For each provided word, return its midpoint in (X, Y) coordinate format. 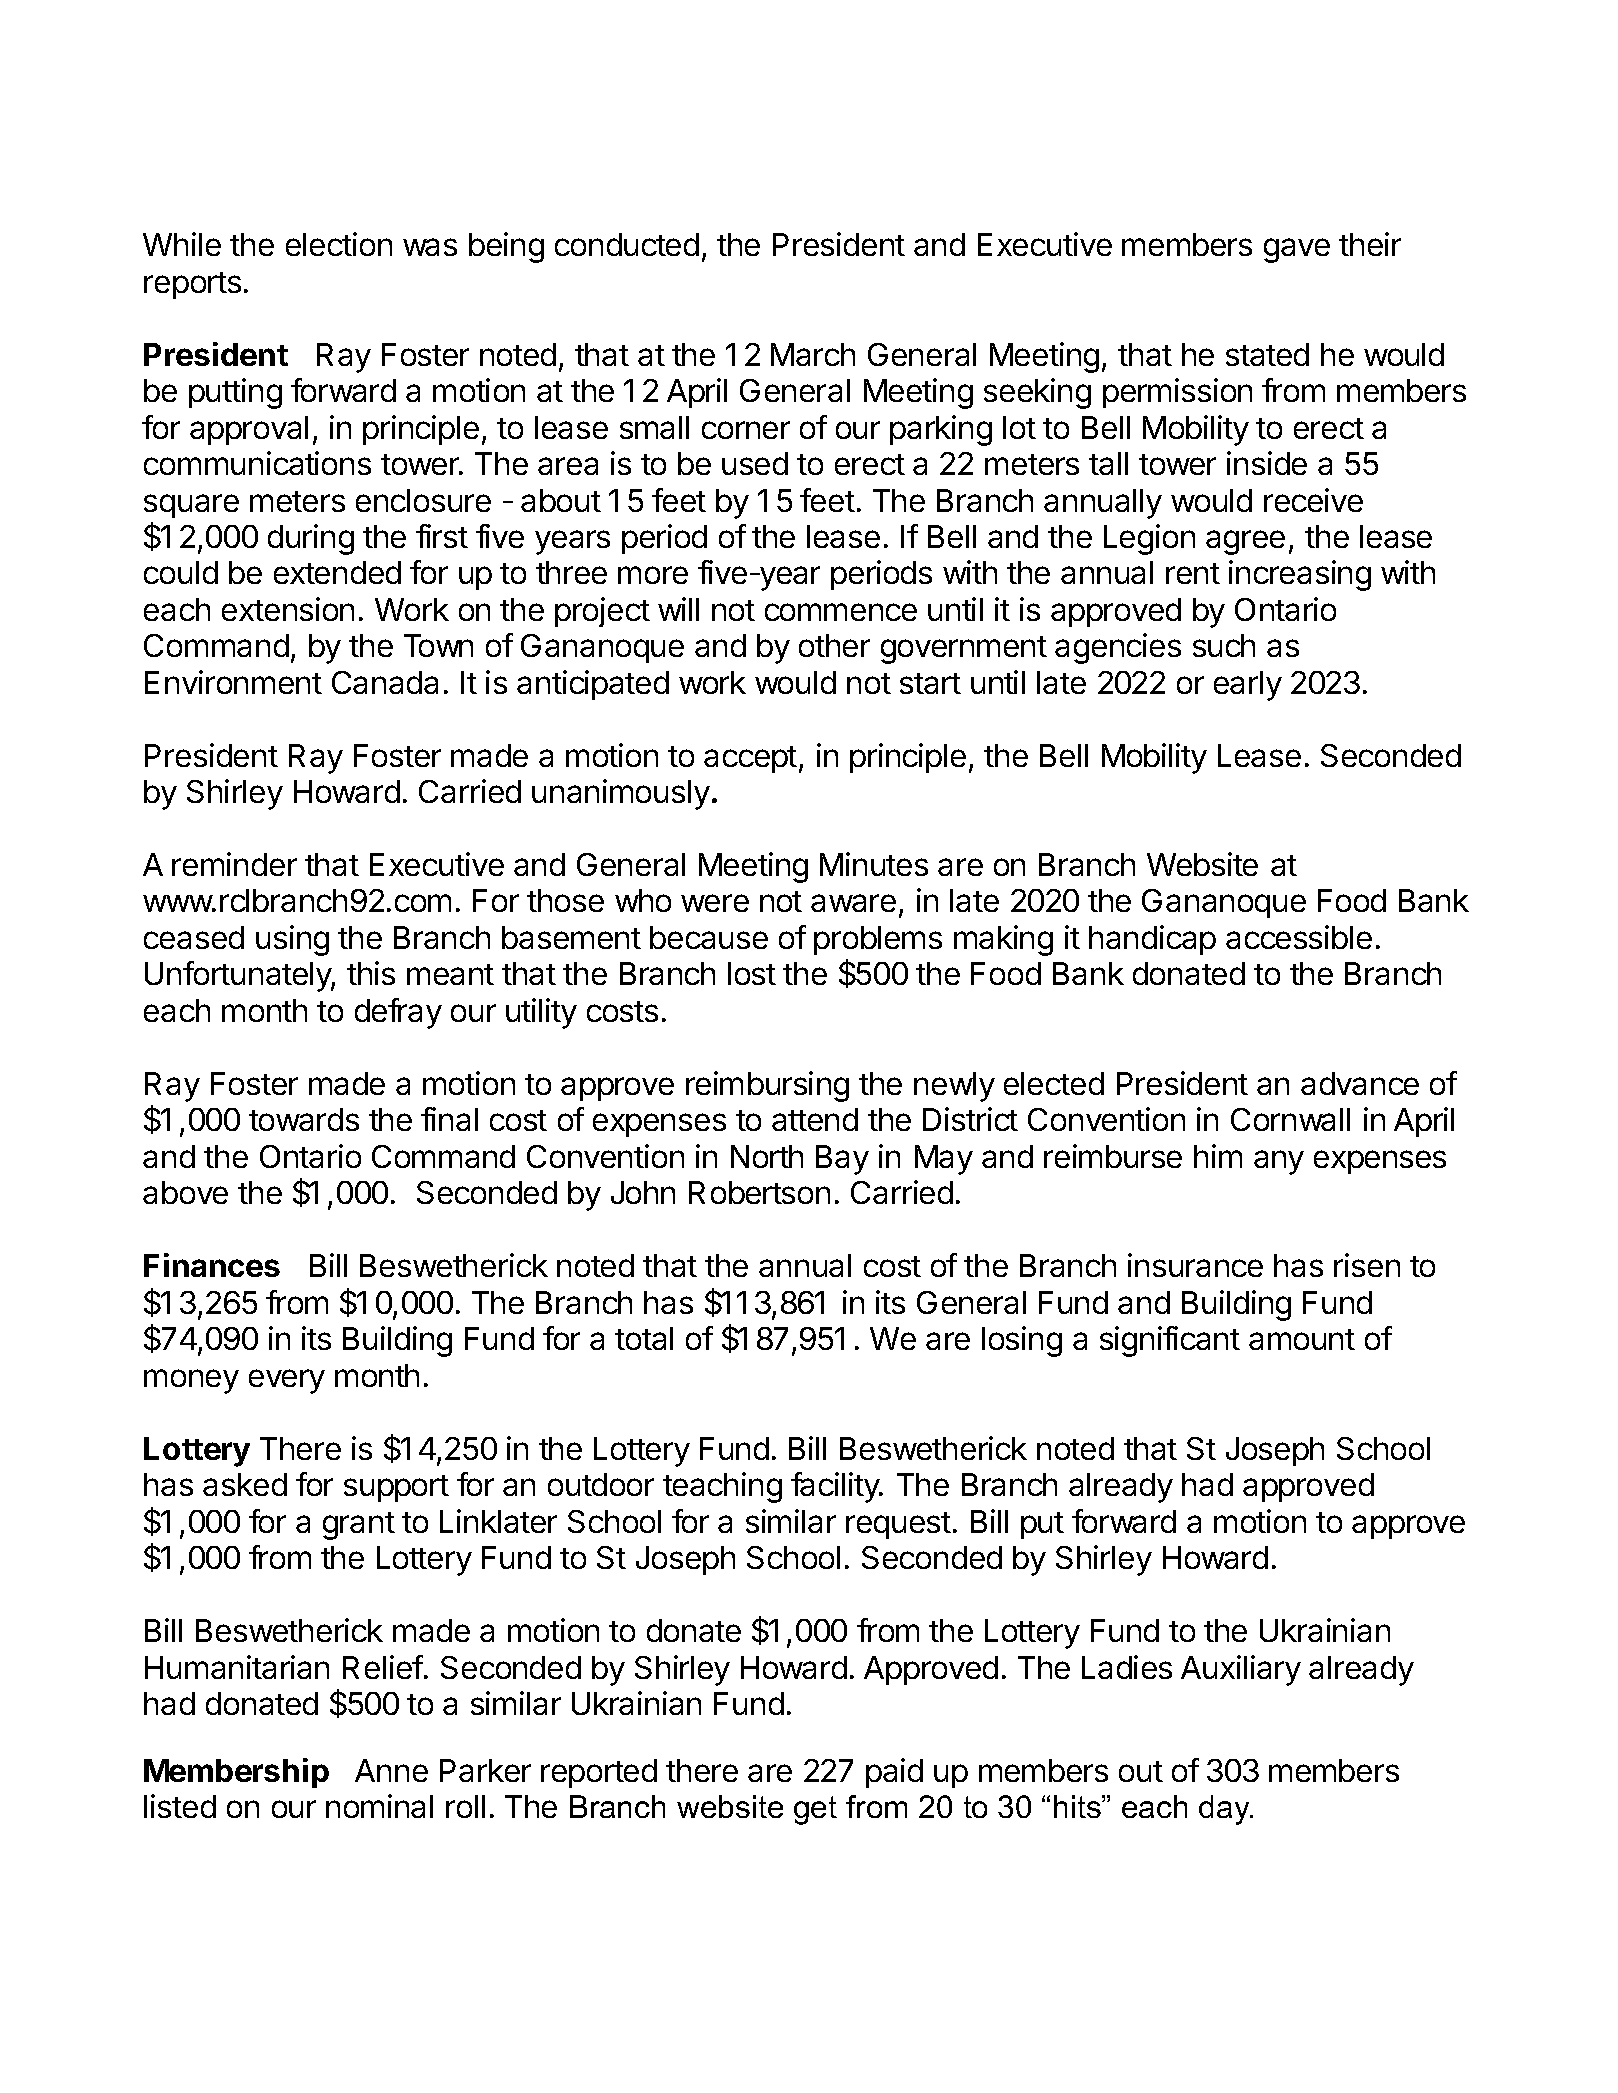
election (339, 244)
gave (1297, 250)
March (813, 354)
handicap (1152, 940)
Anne (391, 1770)
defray (398, 1013)
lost (752, 973)
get (815, 1810)
